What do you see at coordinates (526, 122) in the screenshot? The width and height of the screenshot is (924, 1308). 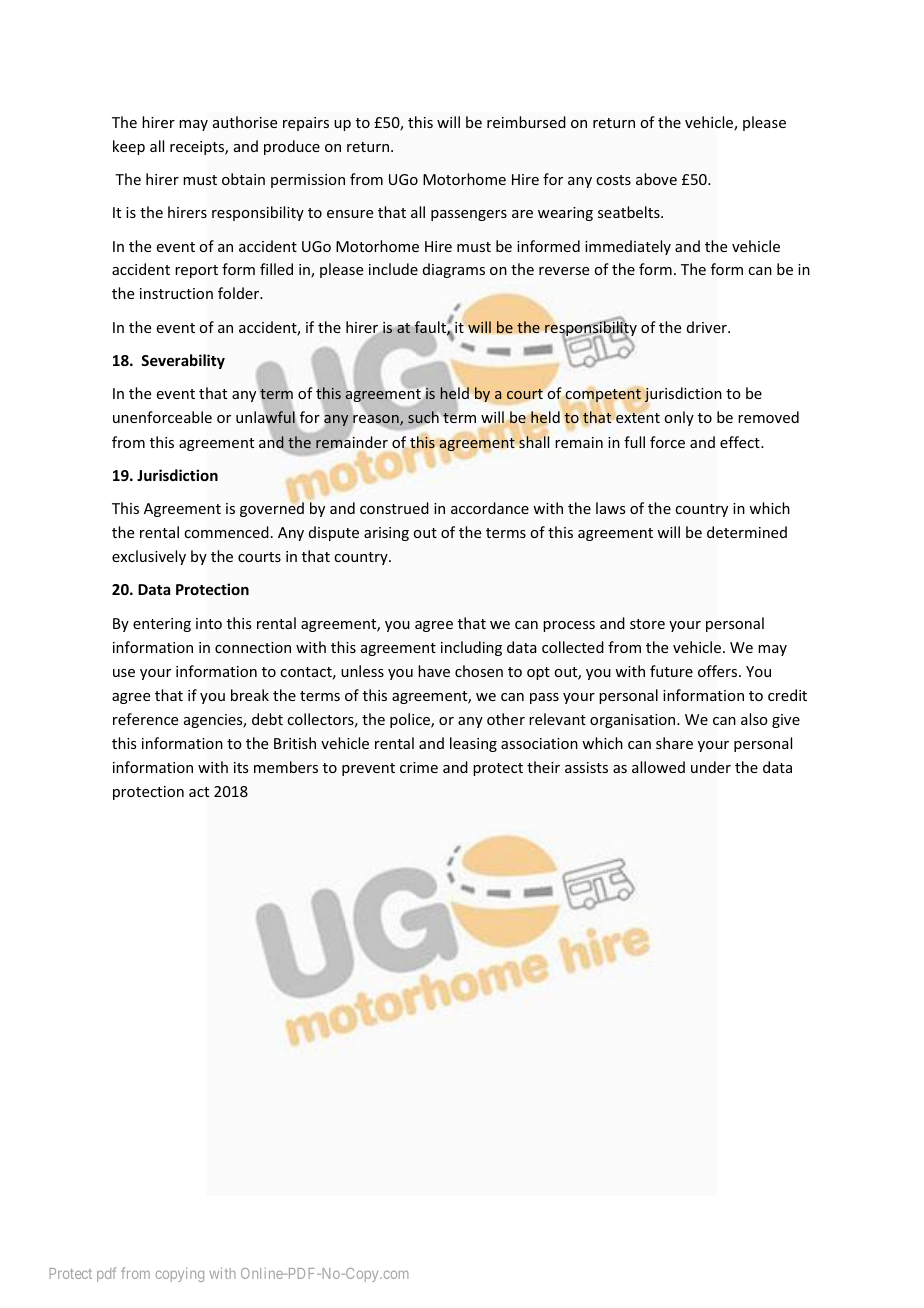 I see `reimbursed` at bounding box center [526, 122].
